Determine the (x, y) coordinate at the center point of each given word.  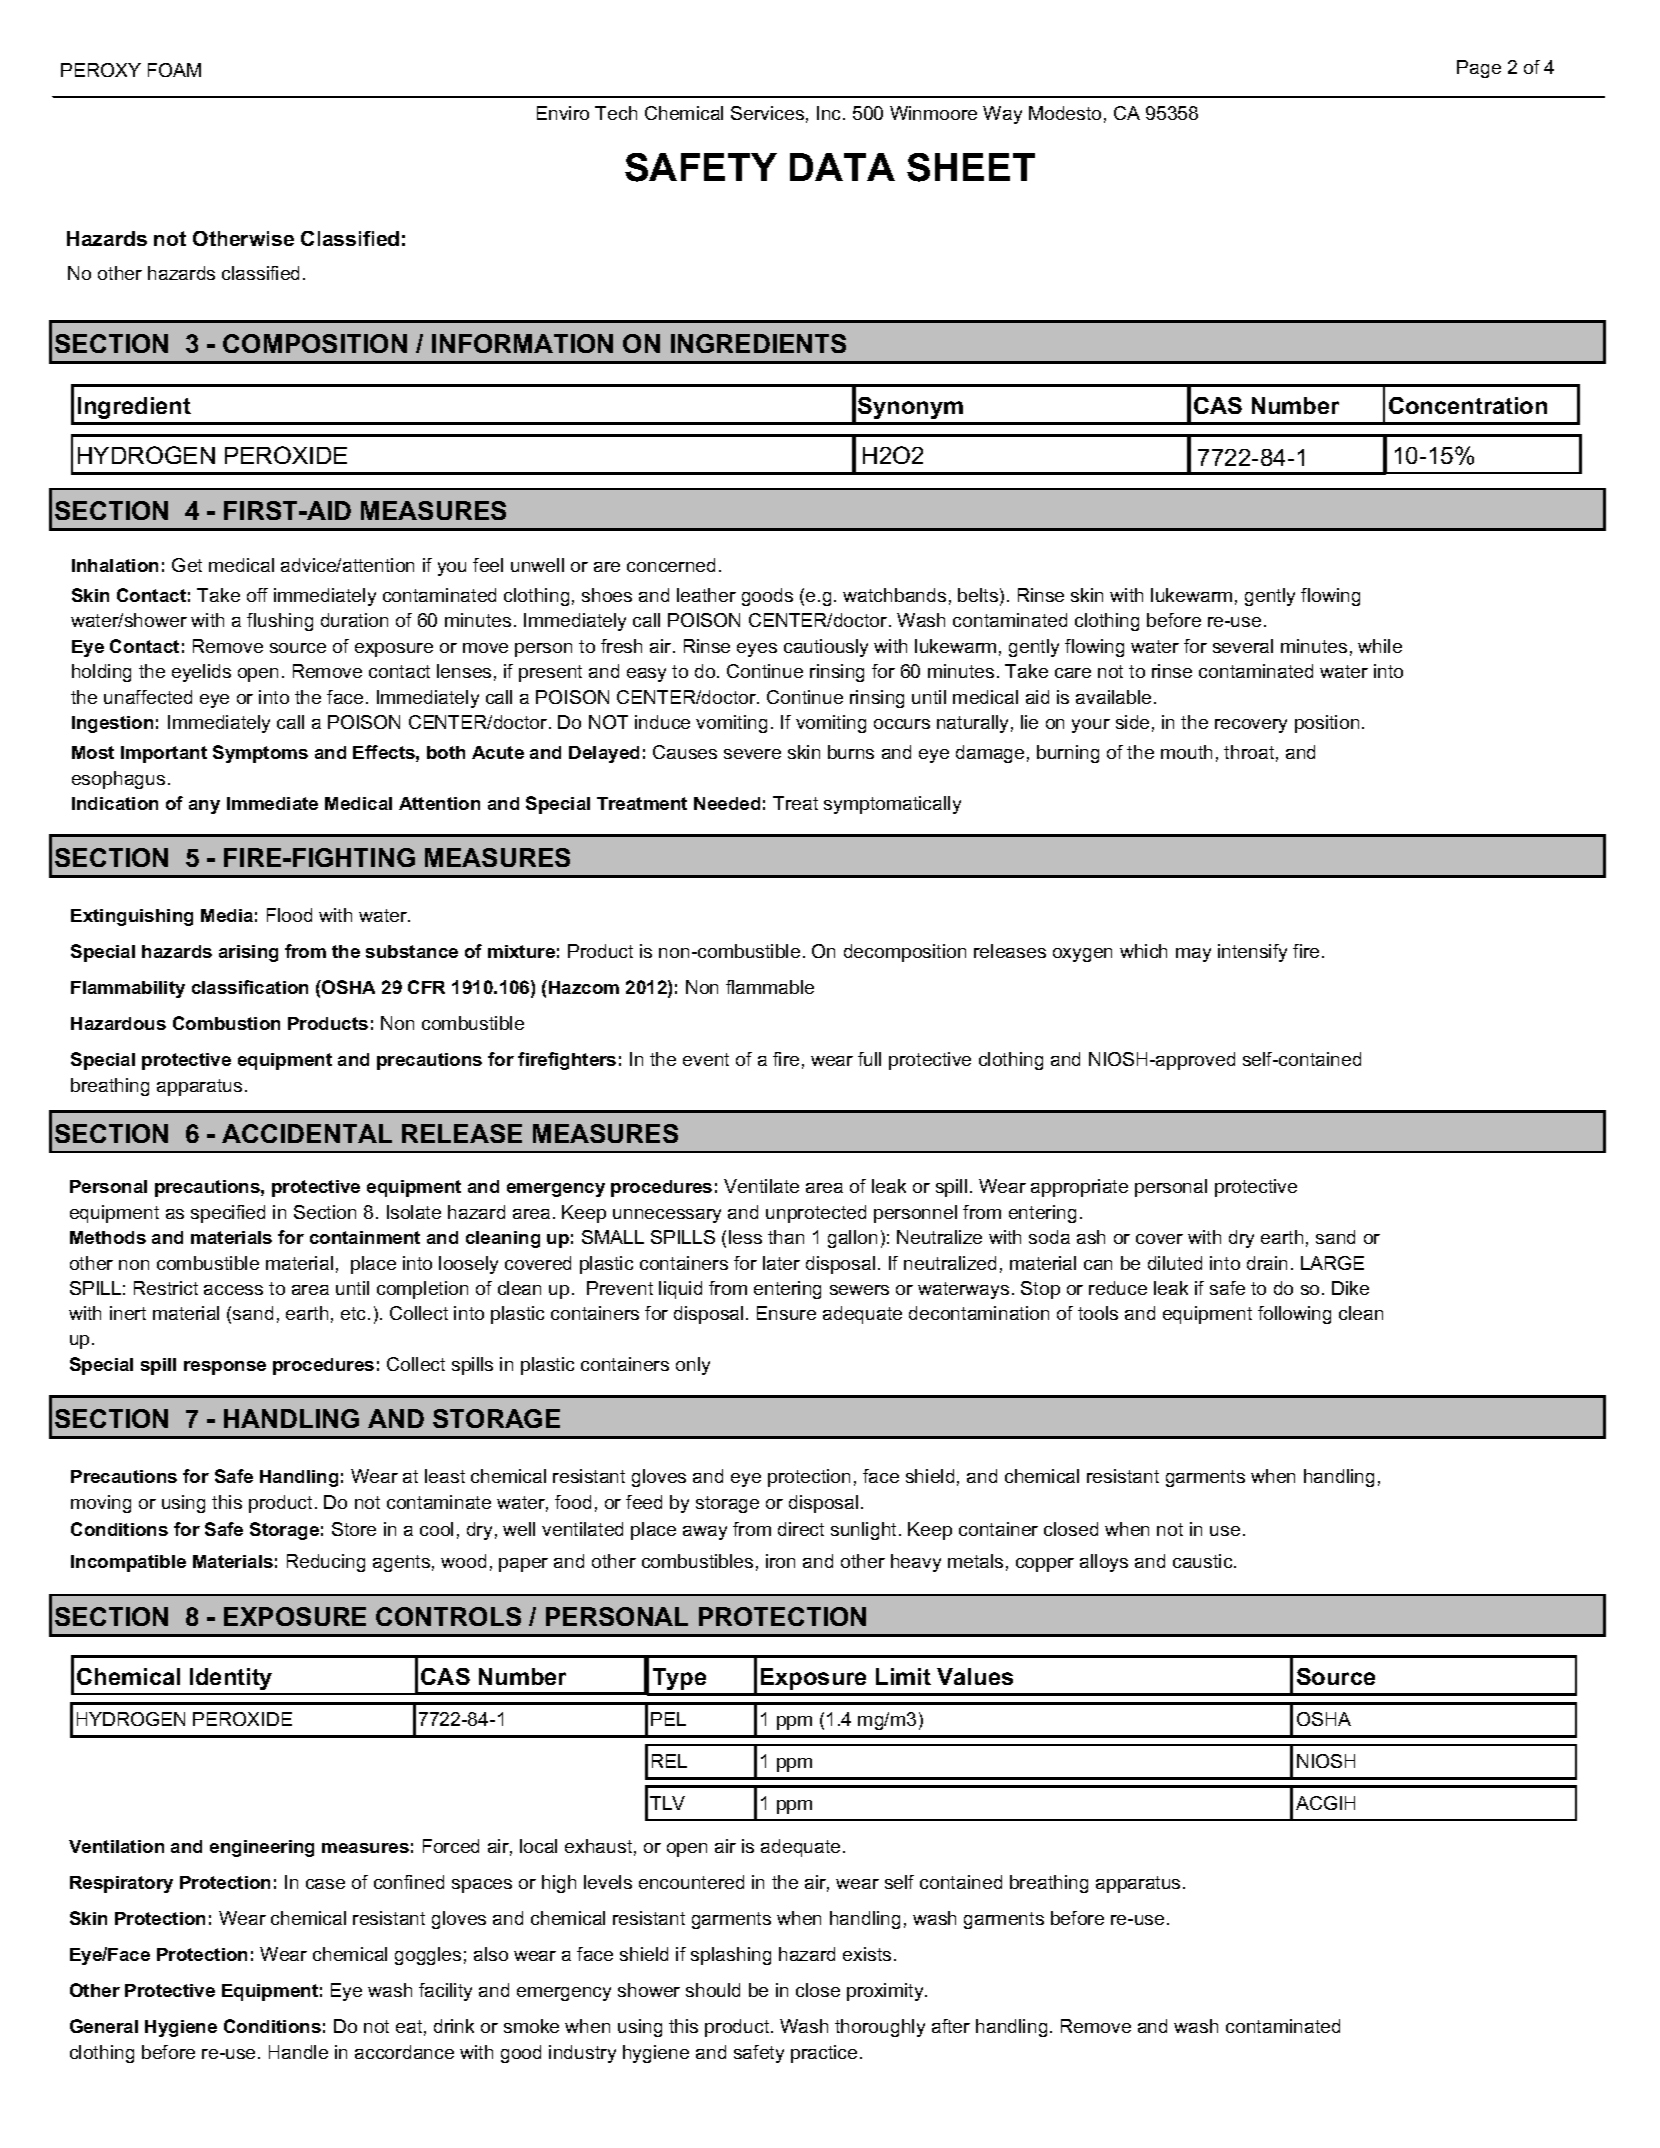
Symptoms (260, 754)
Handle (298, 2052)
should (713, 1990)
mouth (1186, 752)
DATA (842, 167)
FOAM (174, 70)
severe (752, 754)
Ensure (786, 1313)
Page (1479, 69)
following (1294, 1315)
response (225, 1368)
